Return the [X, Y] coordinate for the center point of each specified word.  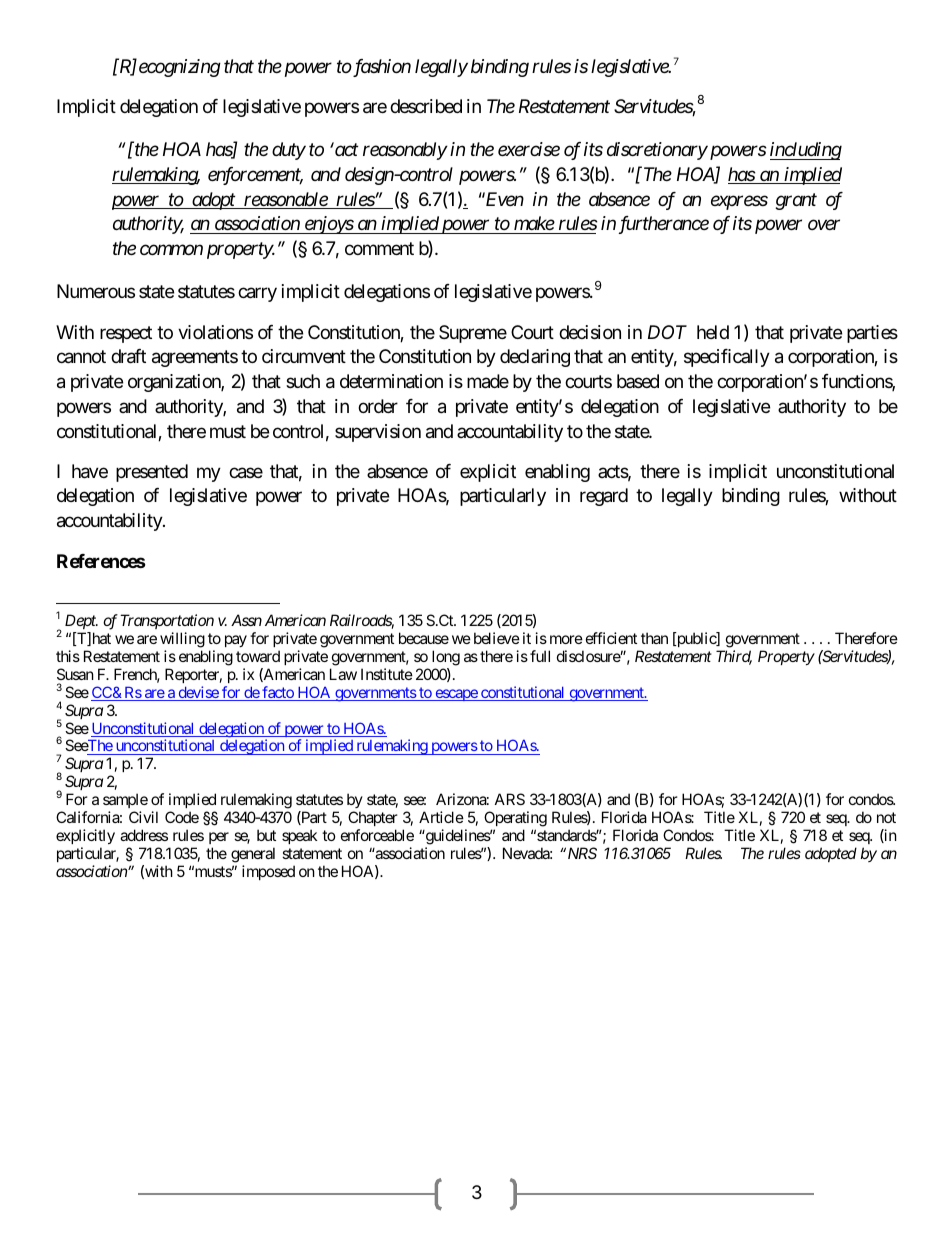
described [426, 106]
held [713, 332]
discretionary [657, 151]
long [446, 658]
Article [441, 817]
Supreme [473, 334]
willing [182, 641]
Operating [515, 820]
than [654, 638]
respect [126, 334]
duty [289, 151]
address [144, 835]
